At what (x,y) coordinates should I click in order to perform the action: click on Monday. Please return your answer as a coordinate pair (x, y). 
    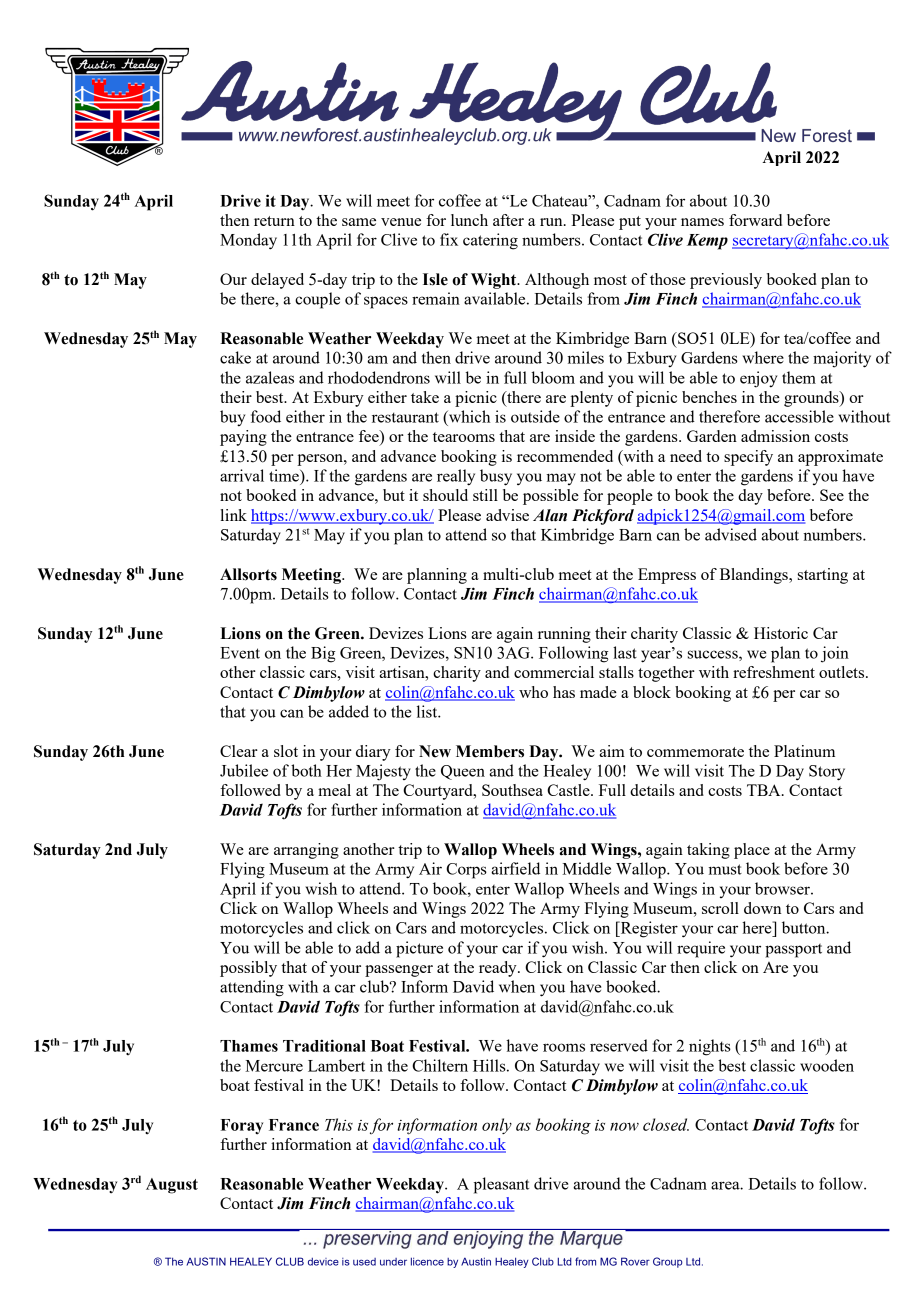
    Looking at the image, I should click on (248, 241).
